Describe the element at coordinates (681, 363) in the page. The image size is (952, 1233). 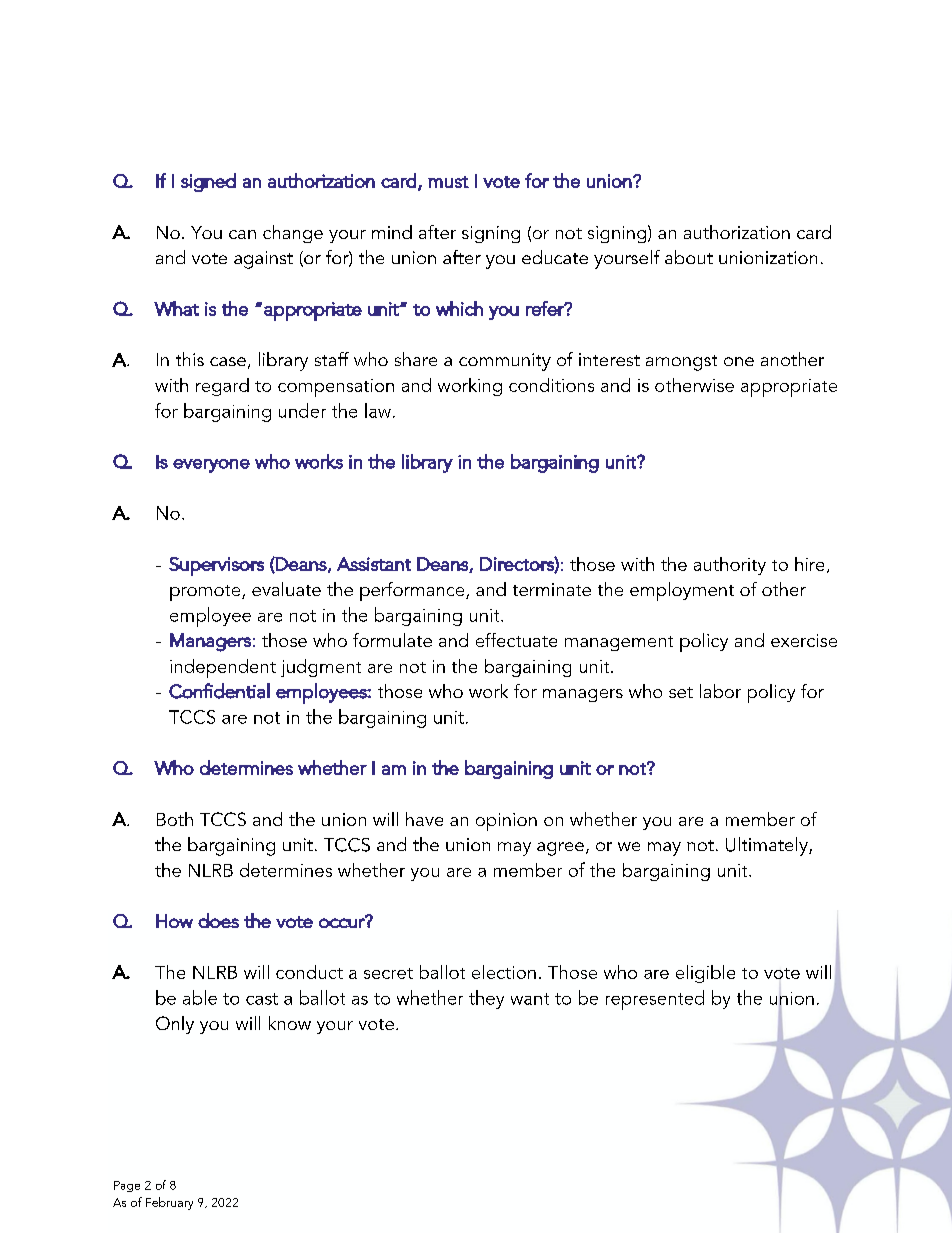
I see `amongst` at that location.
